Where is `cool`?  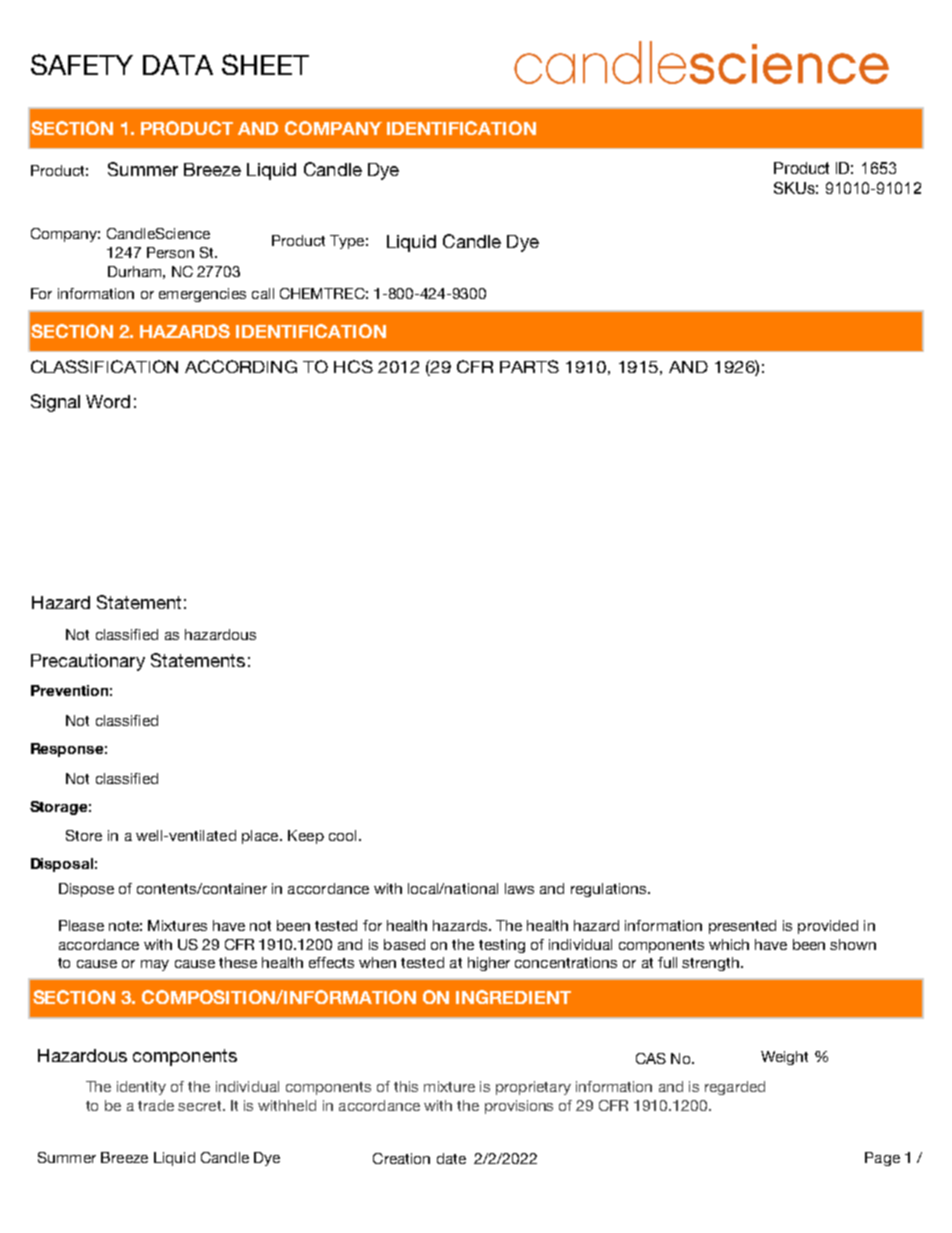 cool is located at coordinates (342, 835).
